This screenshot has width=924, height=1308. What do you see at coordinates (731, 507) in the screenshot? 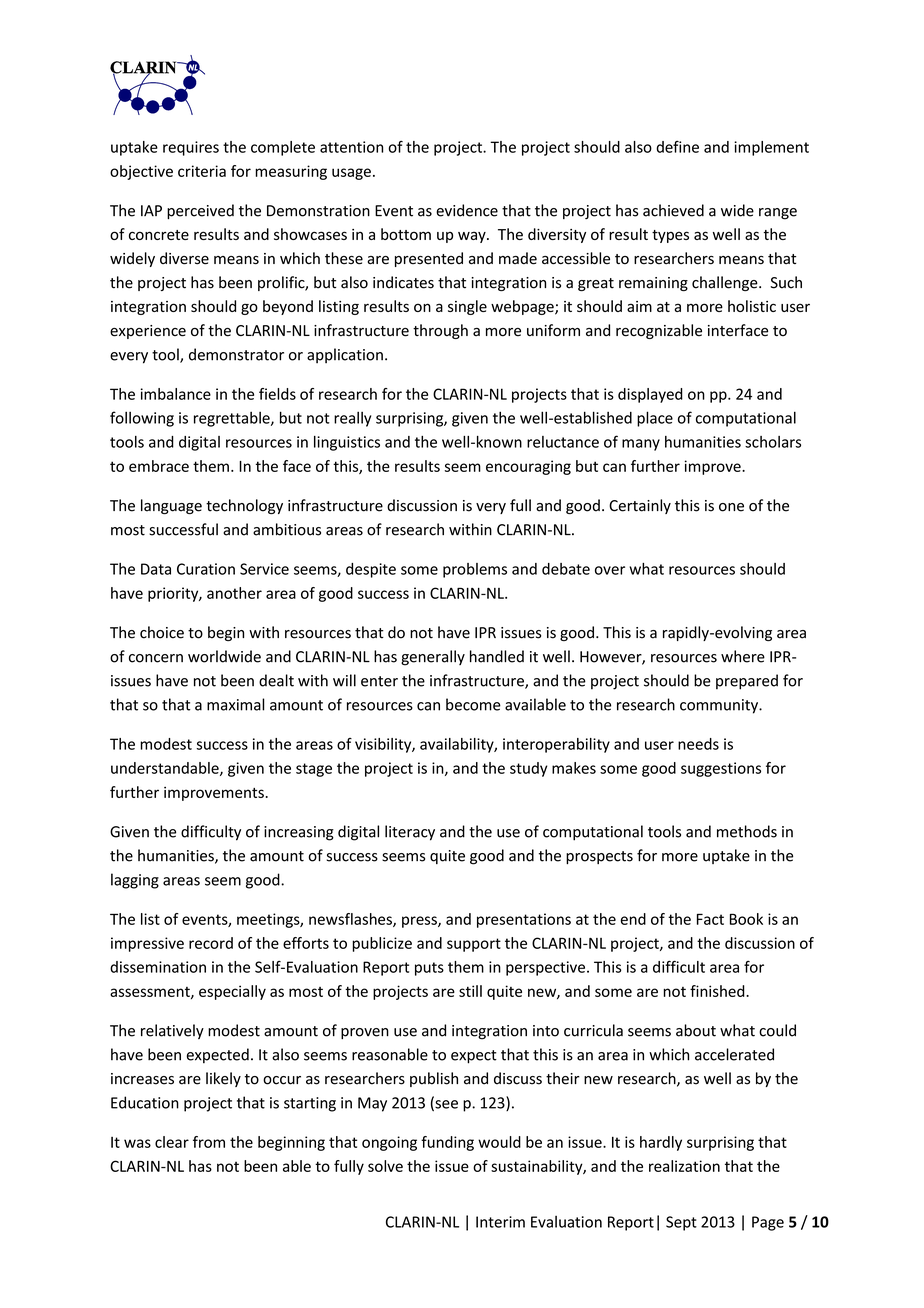
I see `one` at bounding box center [731, 507].
